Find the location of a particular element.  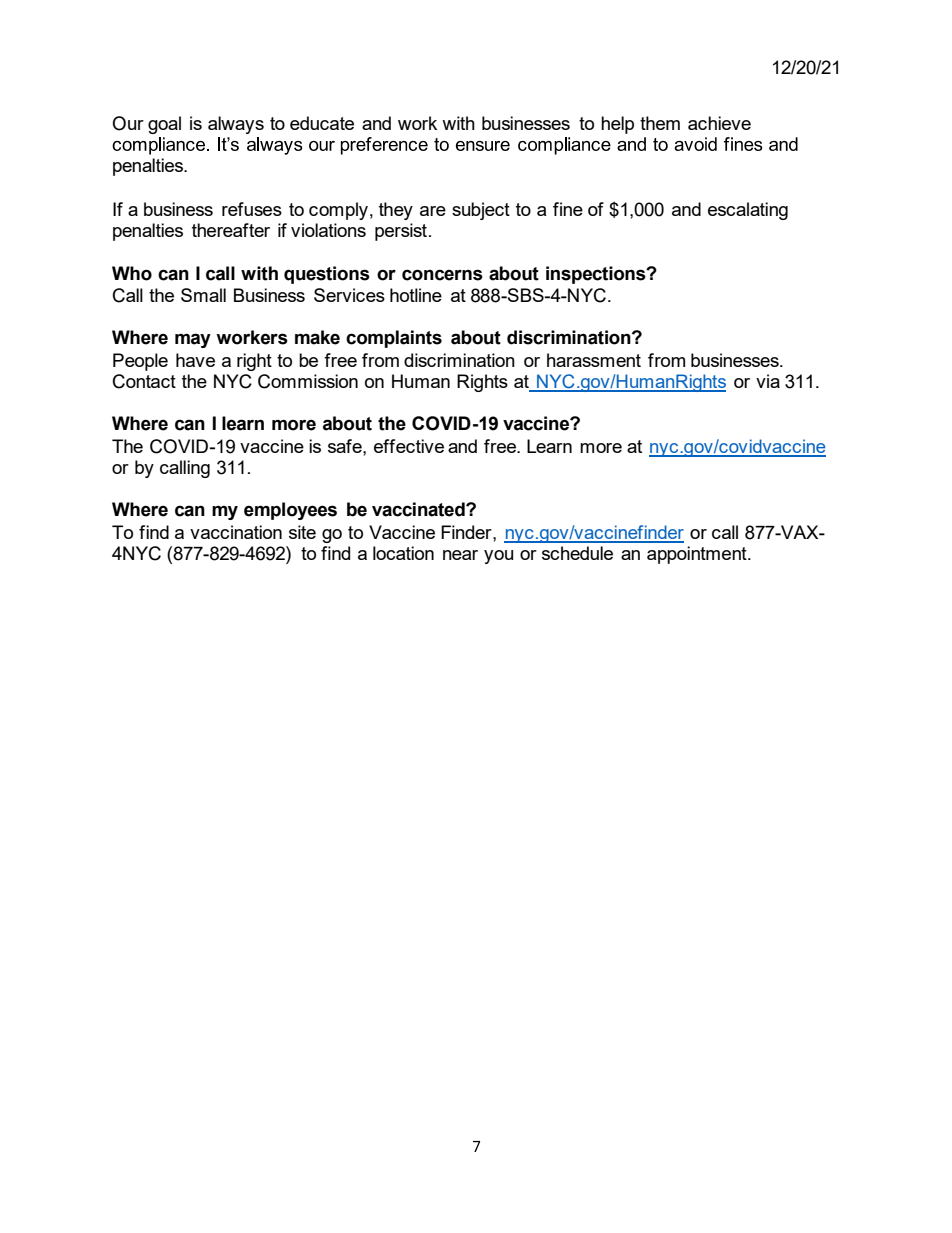

appointment is located at coordinates (698, 555).
